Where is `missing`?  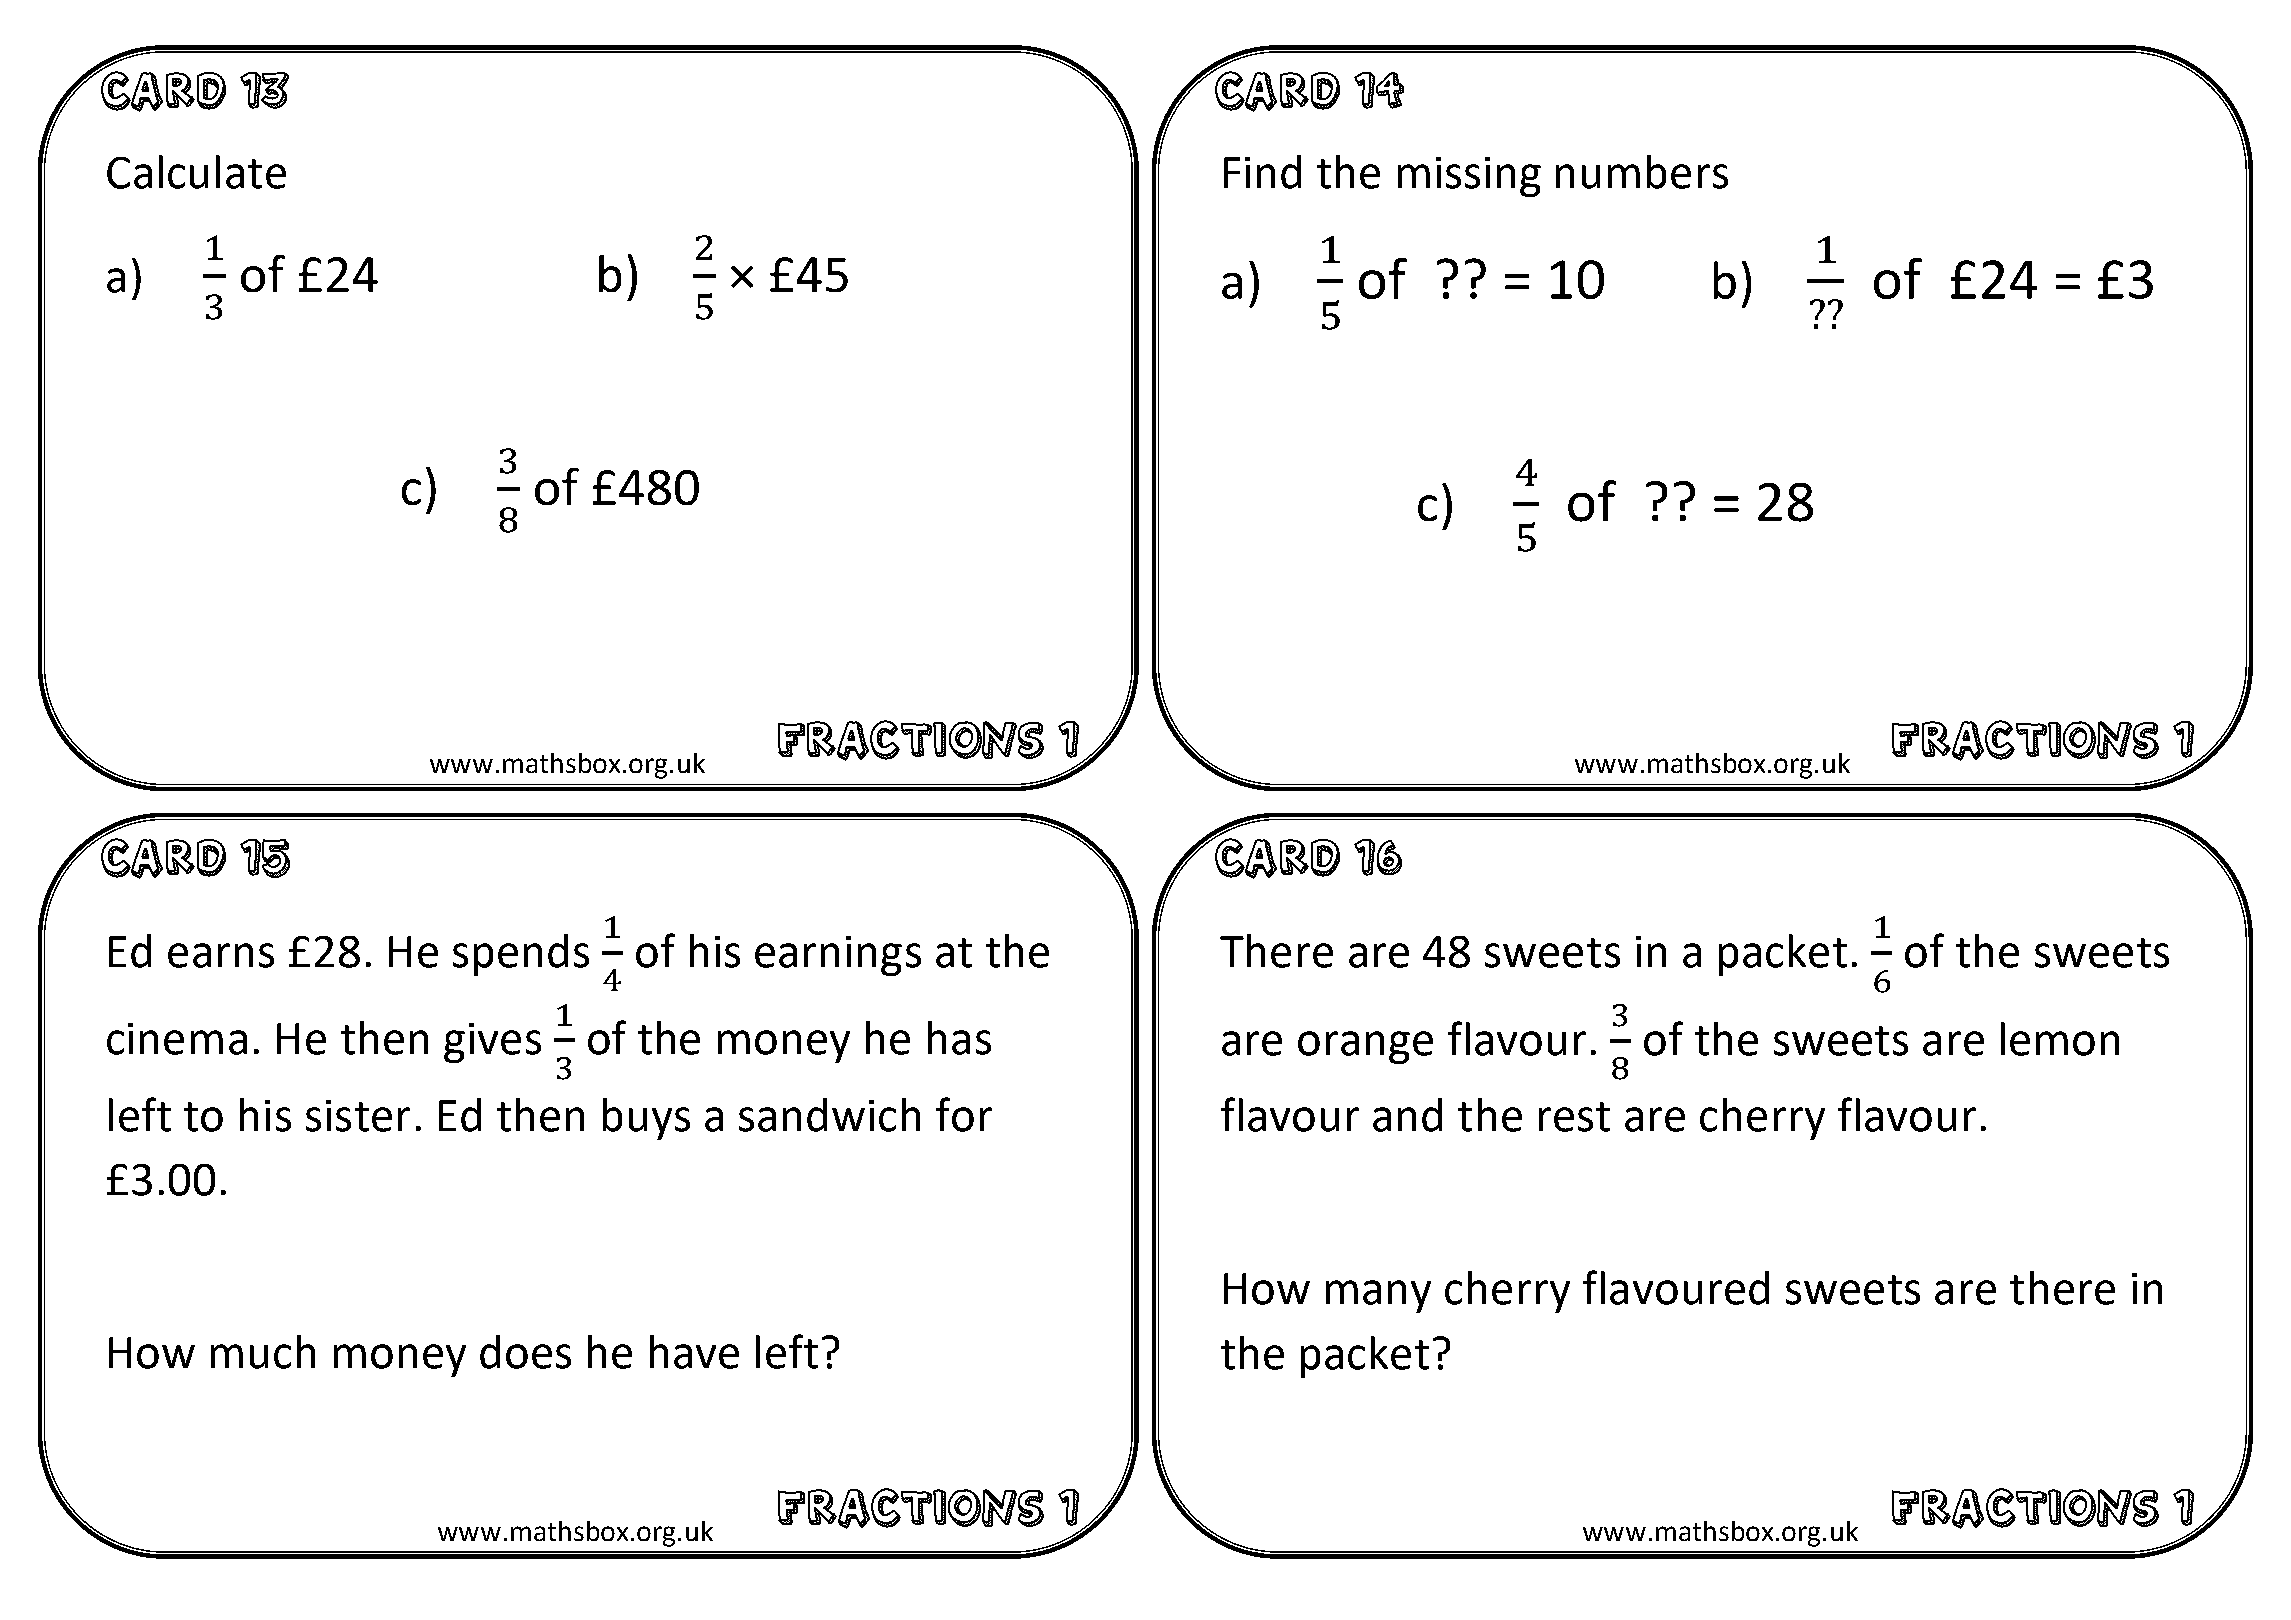 missing is located at coordinates (1469, 177).
